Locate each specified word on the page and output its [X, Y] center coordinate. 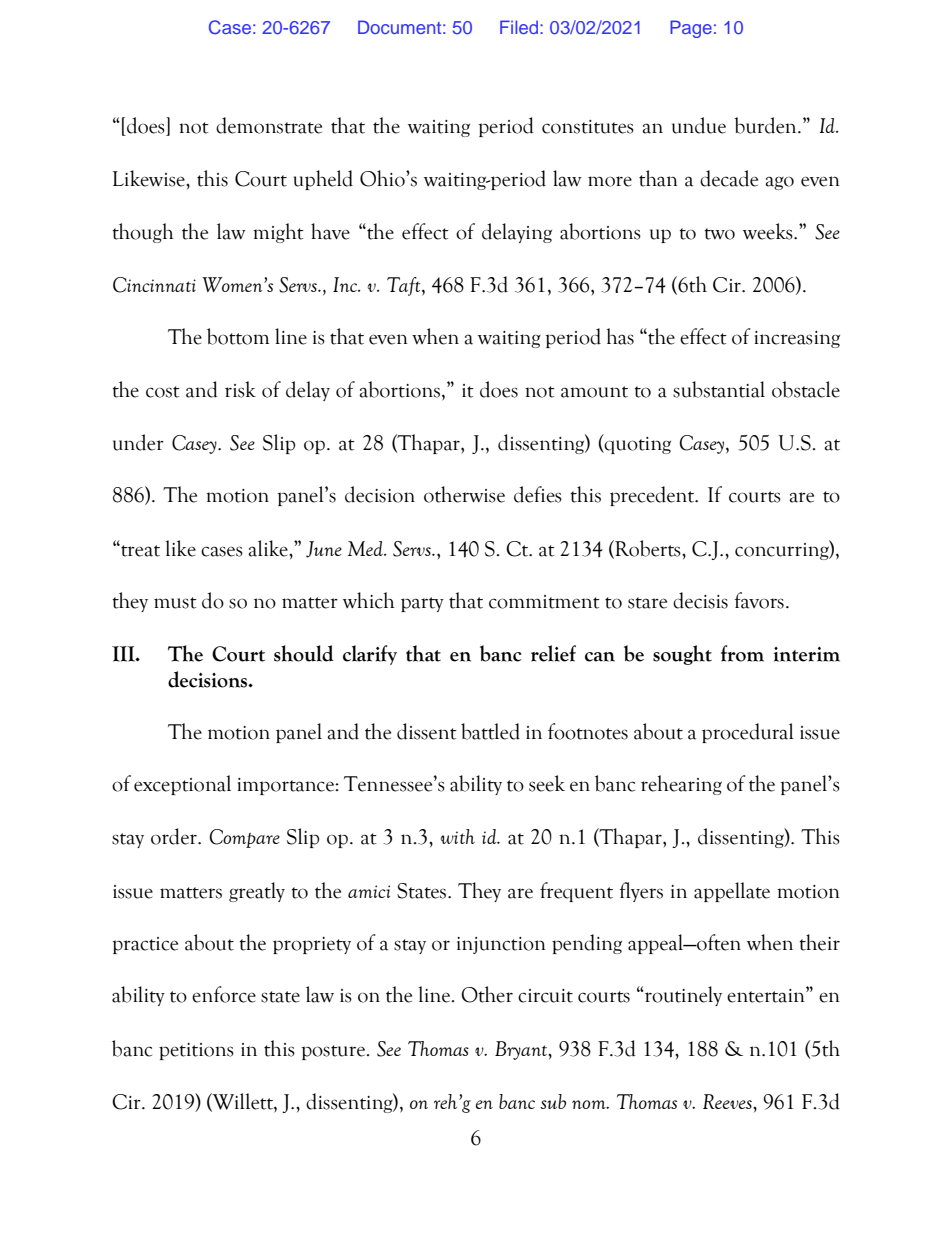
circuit [545, 996]
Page [691, 29]
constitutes [588, 127]
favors [759, 600]
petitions [196, 1051]
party [422, 604]
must [175, 603]
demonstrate [269, 125]
